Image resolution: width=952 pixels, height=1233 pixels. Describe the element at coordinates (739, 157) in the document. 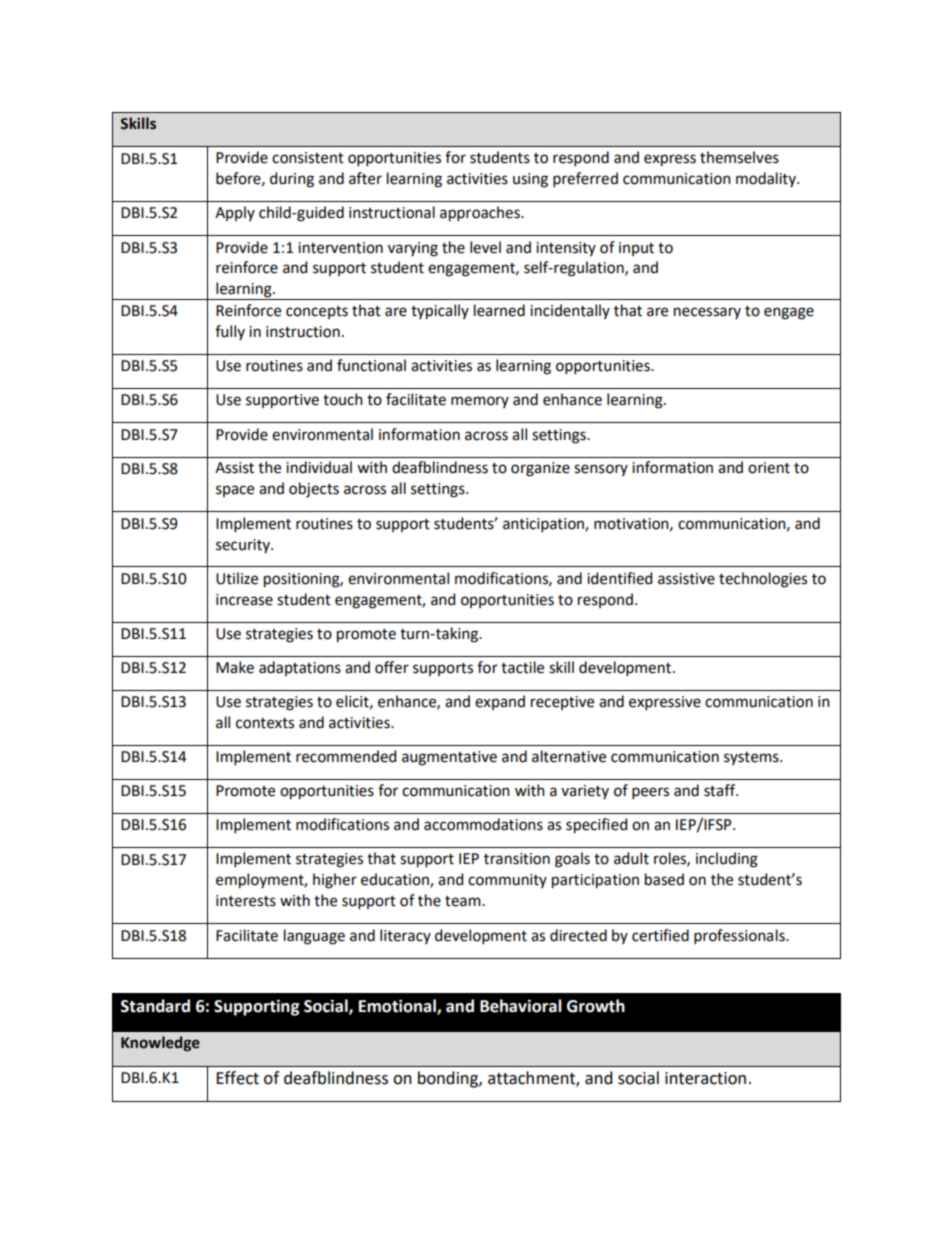

I see `themselves` at that location.
